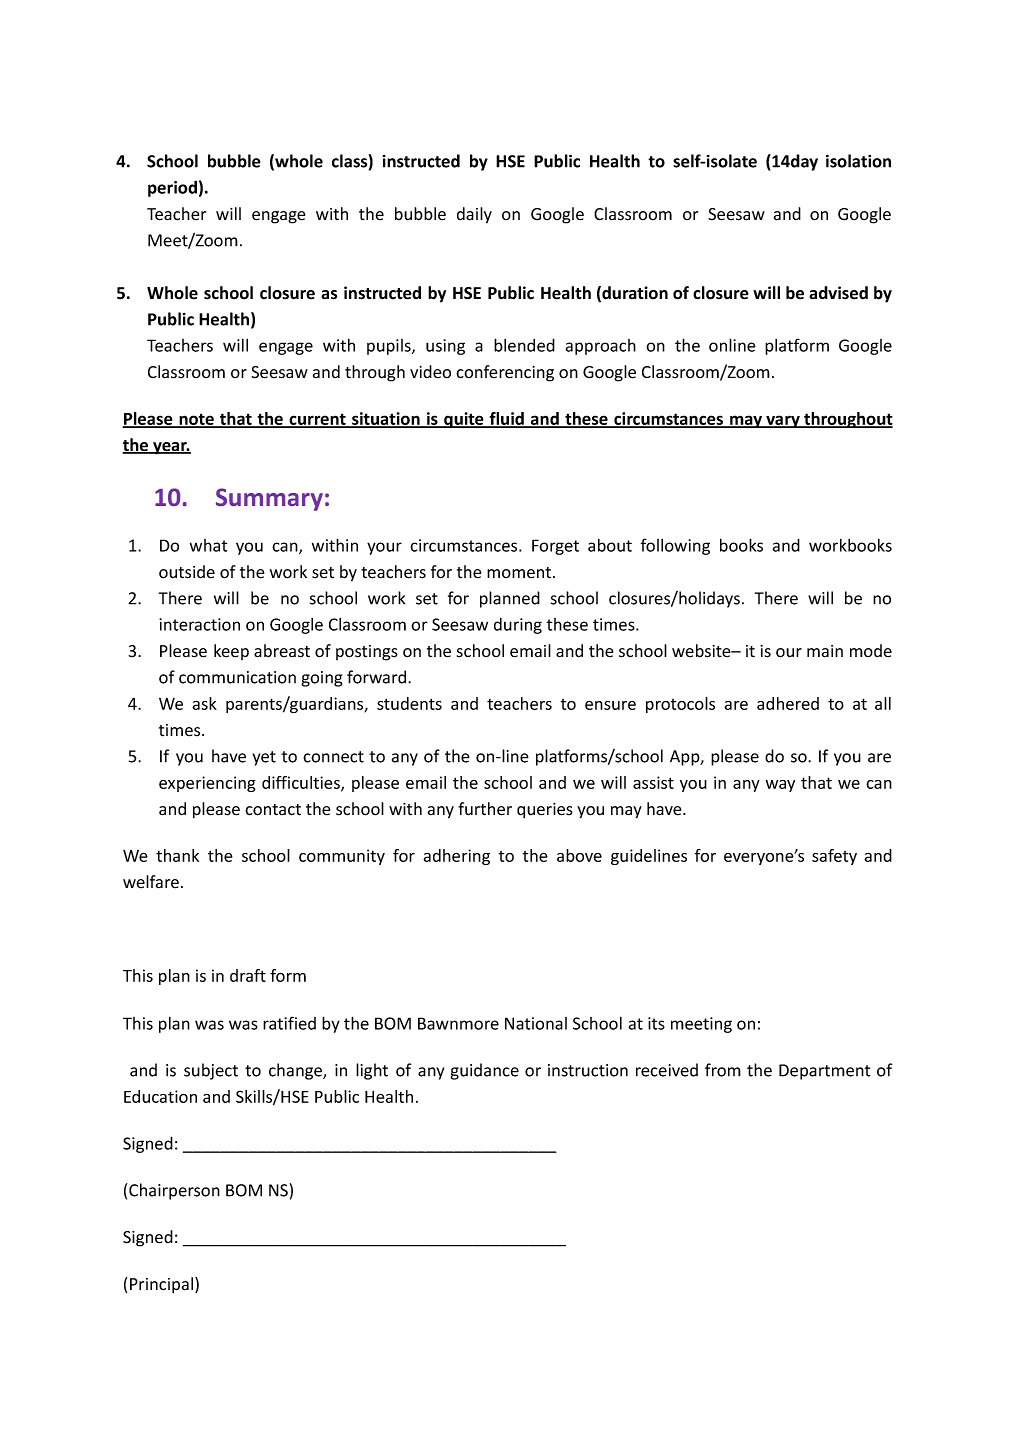 The width and height of the page is (1017, 1436). What do you see at coordinates (484, 1071) in the page?
I see `guidance` at bounding box center [484, 1071].
